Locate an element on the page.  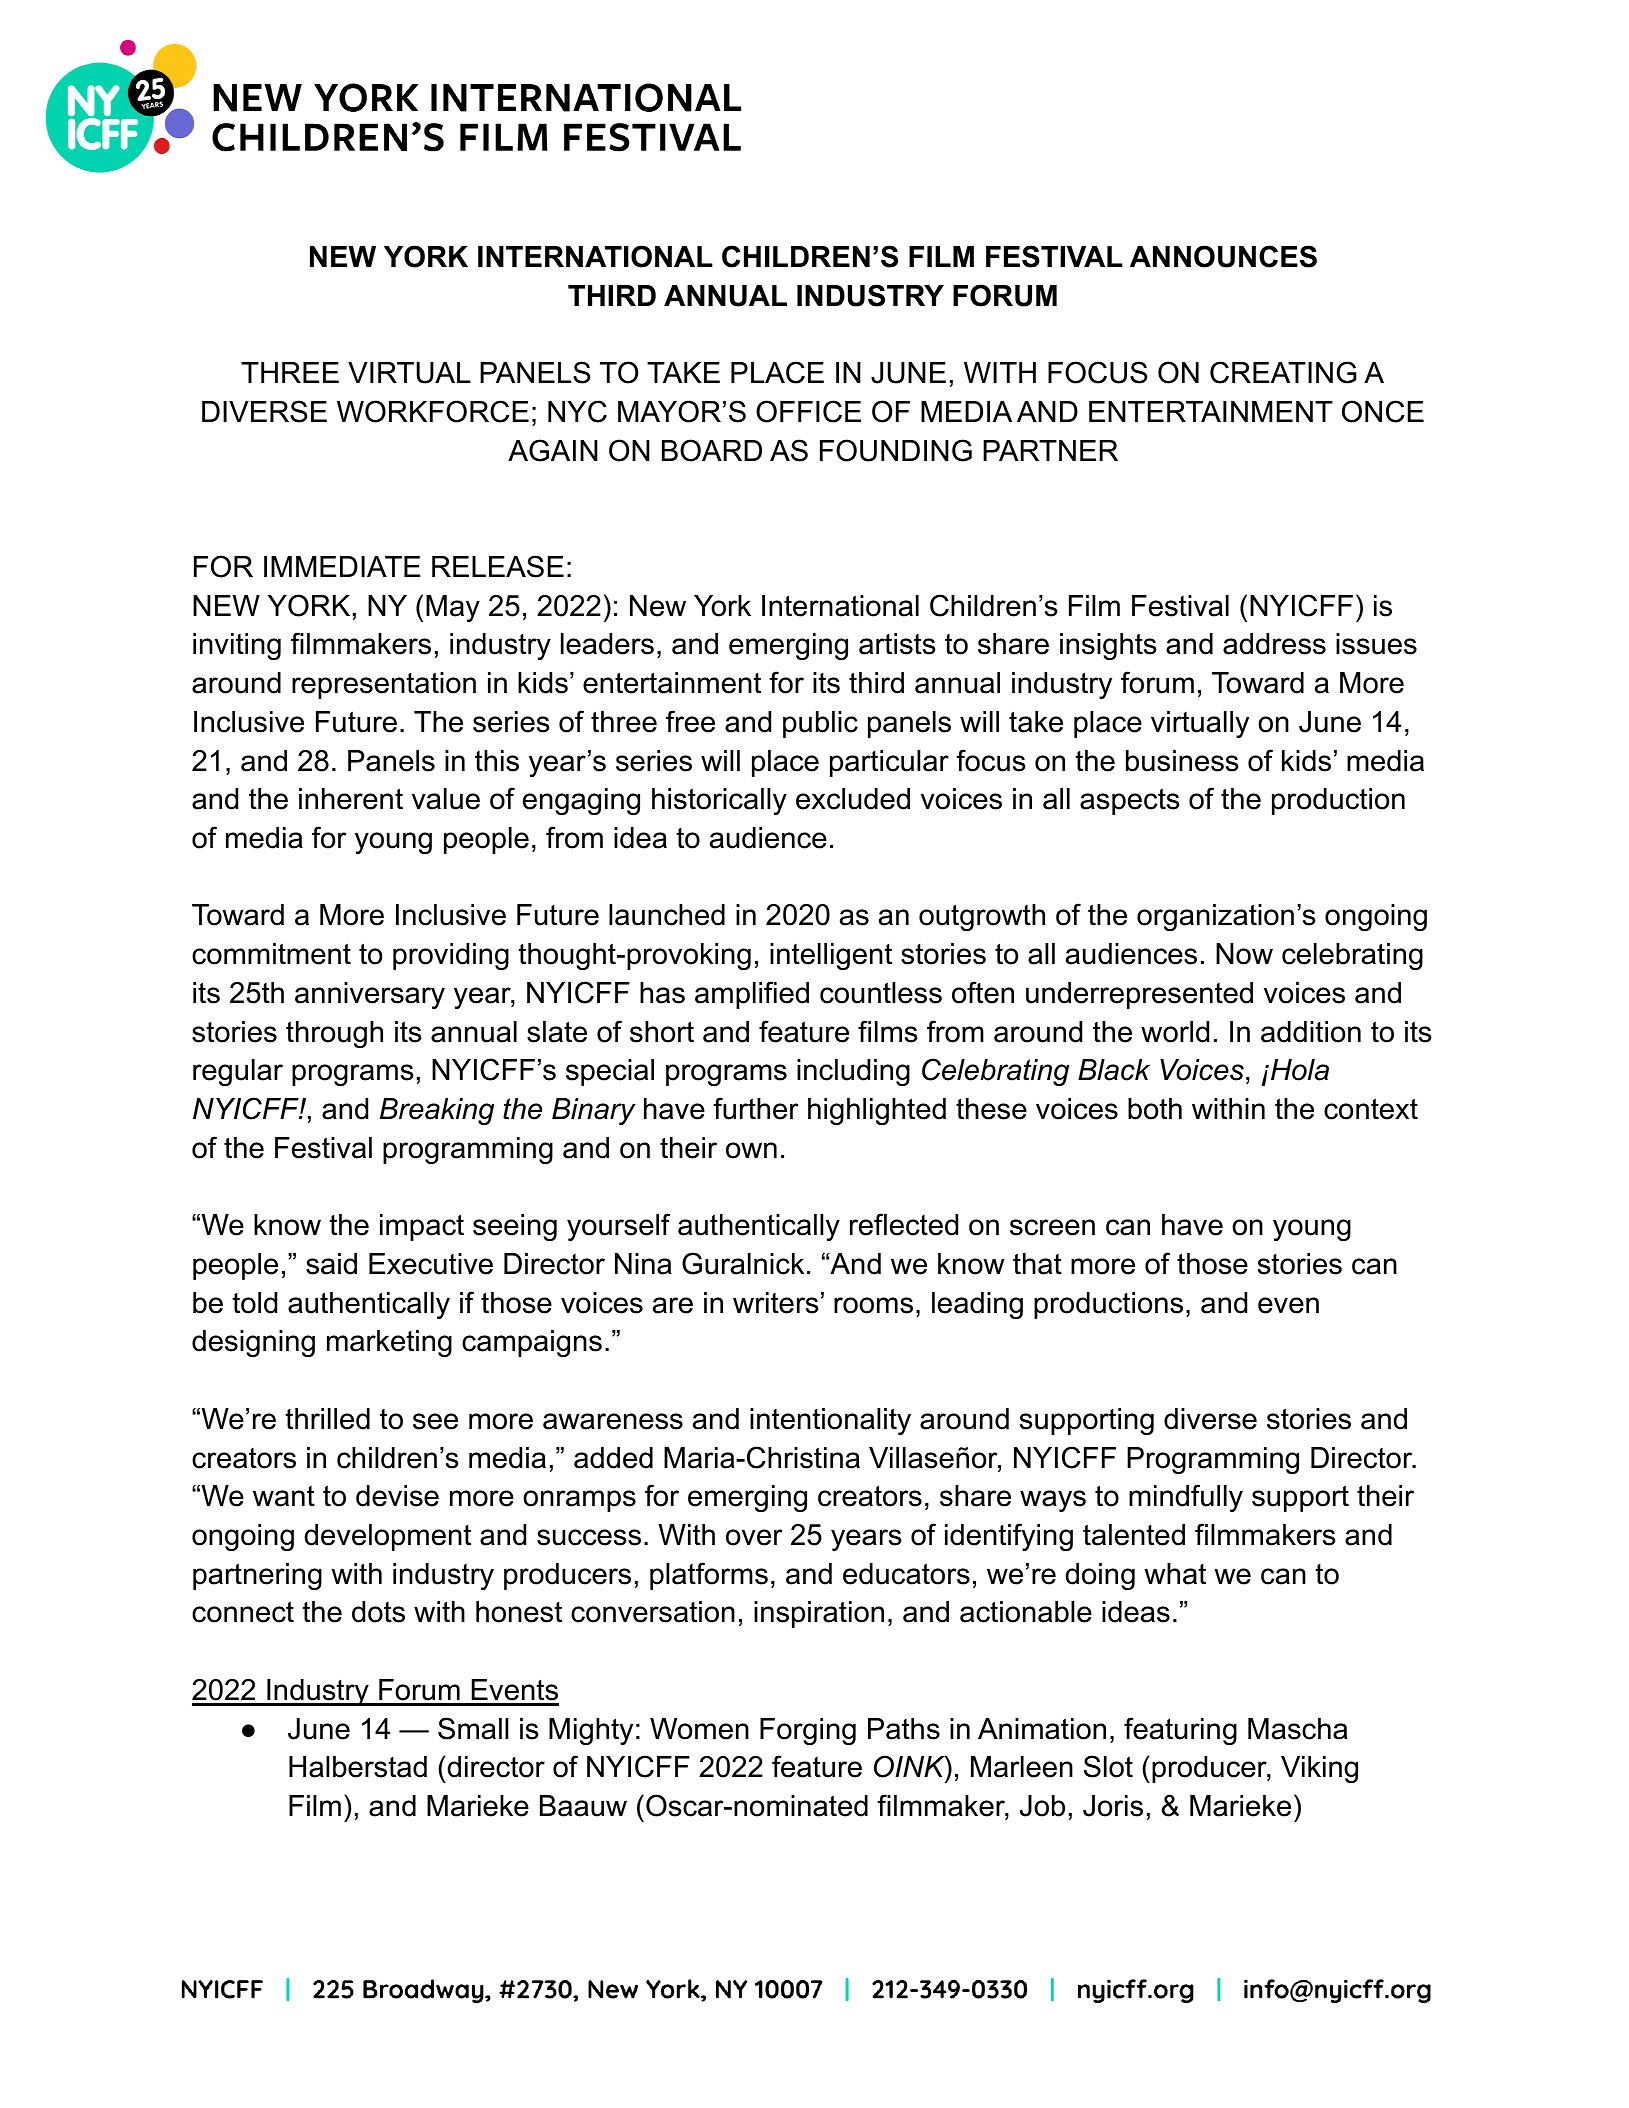
public is located at coordinates (820, 724).
